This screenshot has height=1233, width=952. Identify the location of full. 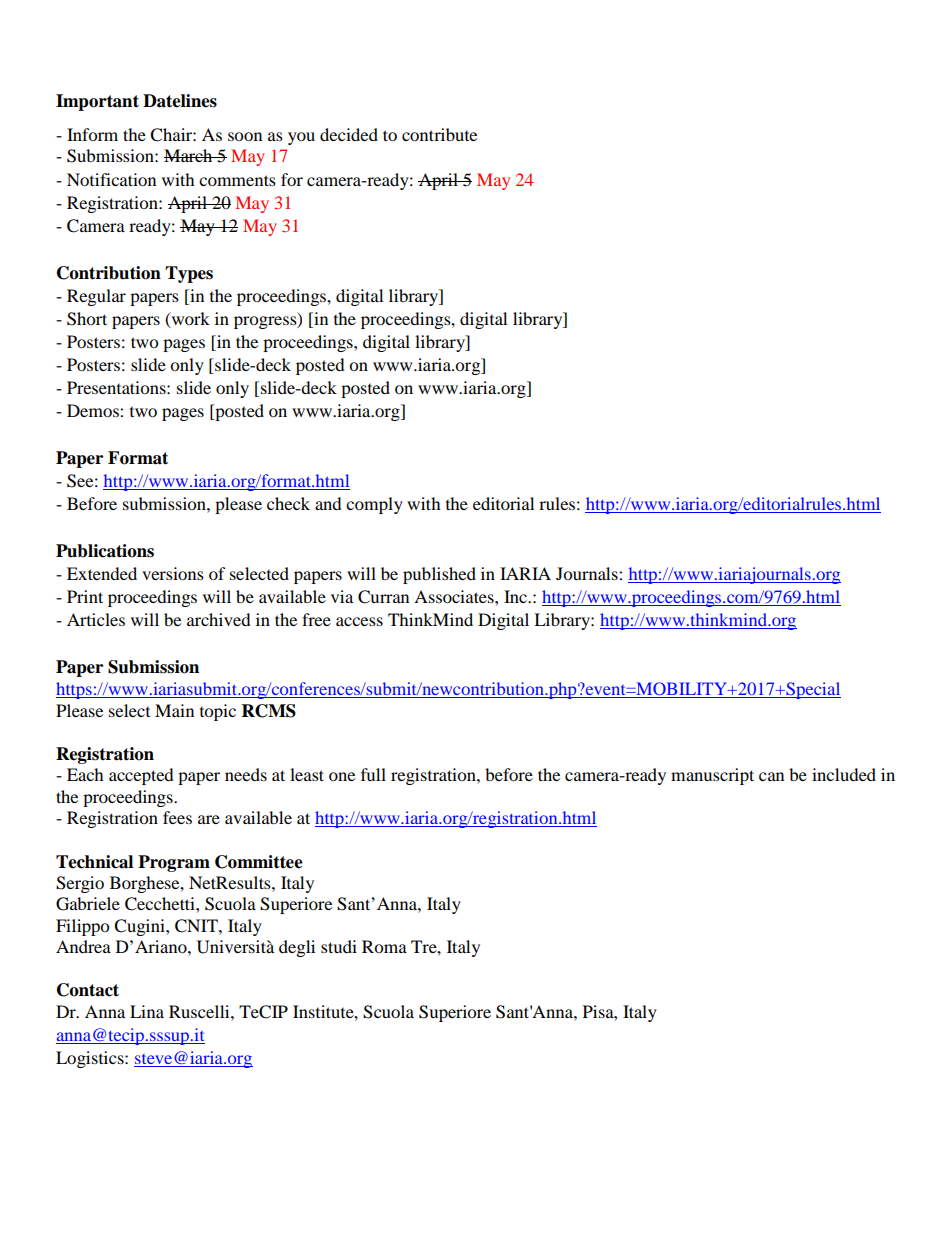
(373, 774).
